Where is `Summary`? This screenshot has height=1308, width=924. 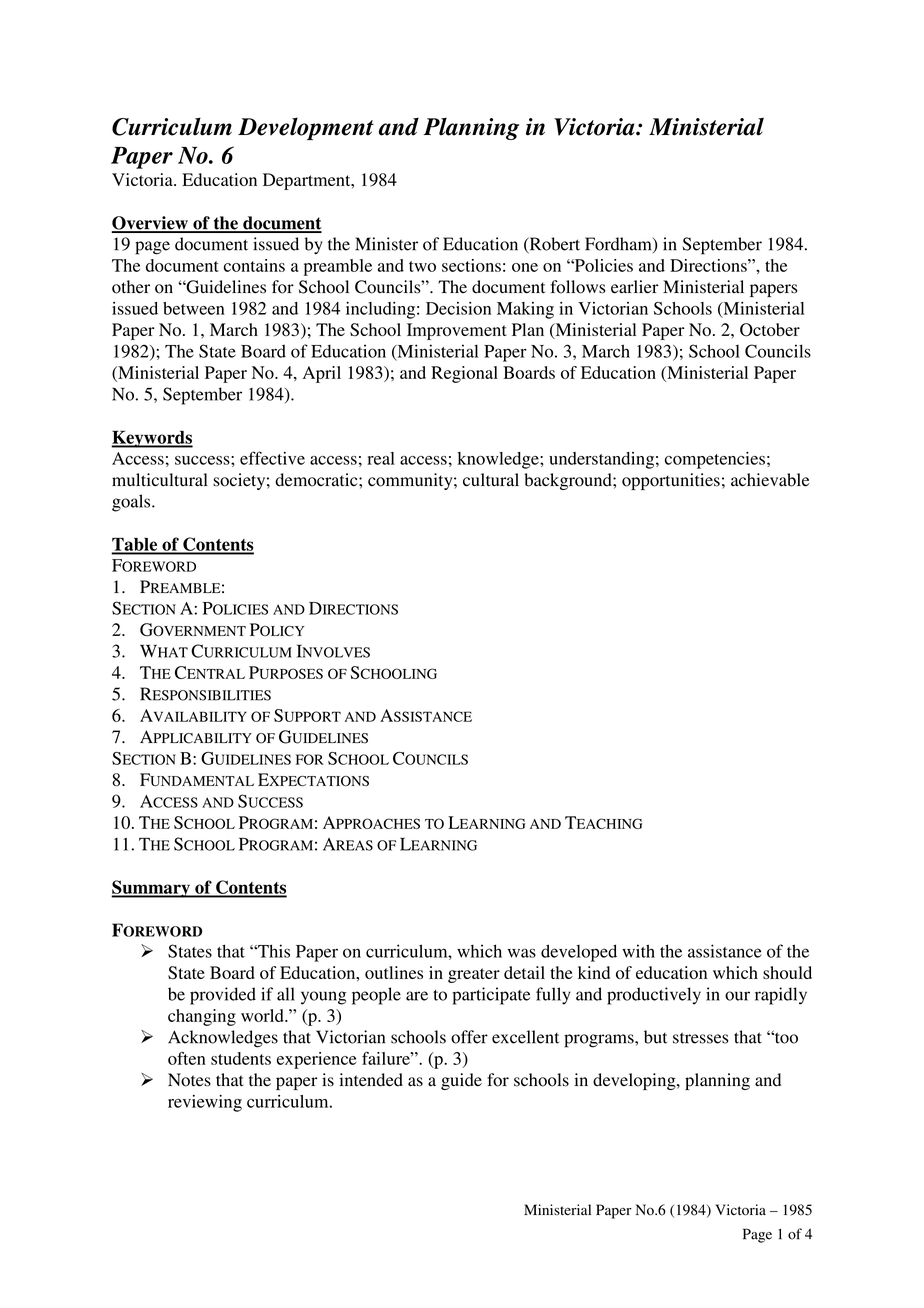 Summary is located at coordinates (151, 889).
